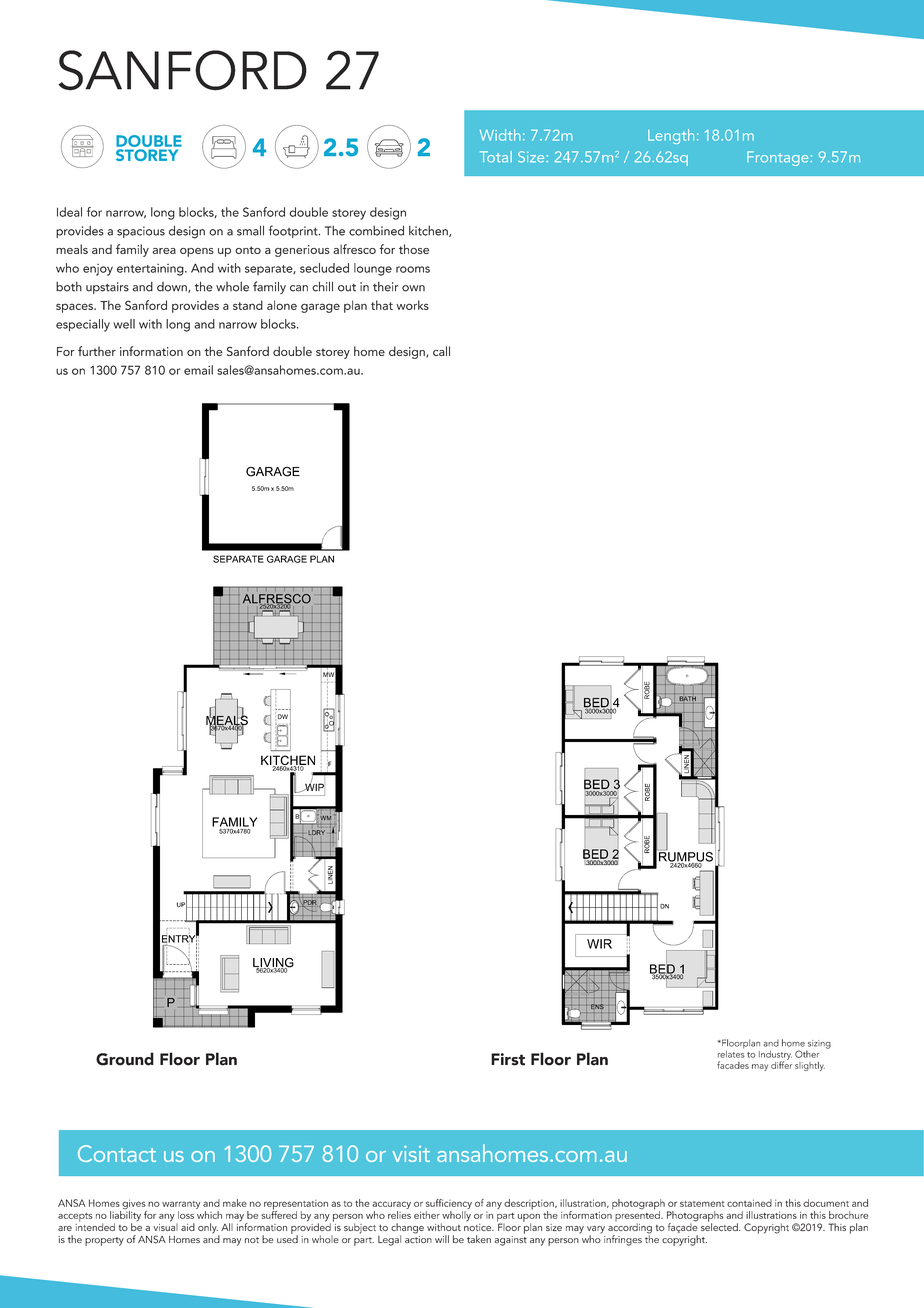 The height and width of the image is (1308, 924). I want to click on sizing, so click(818, 1045).
